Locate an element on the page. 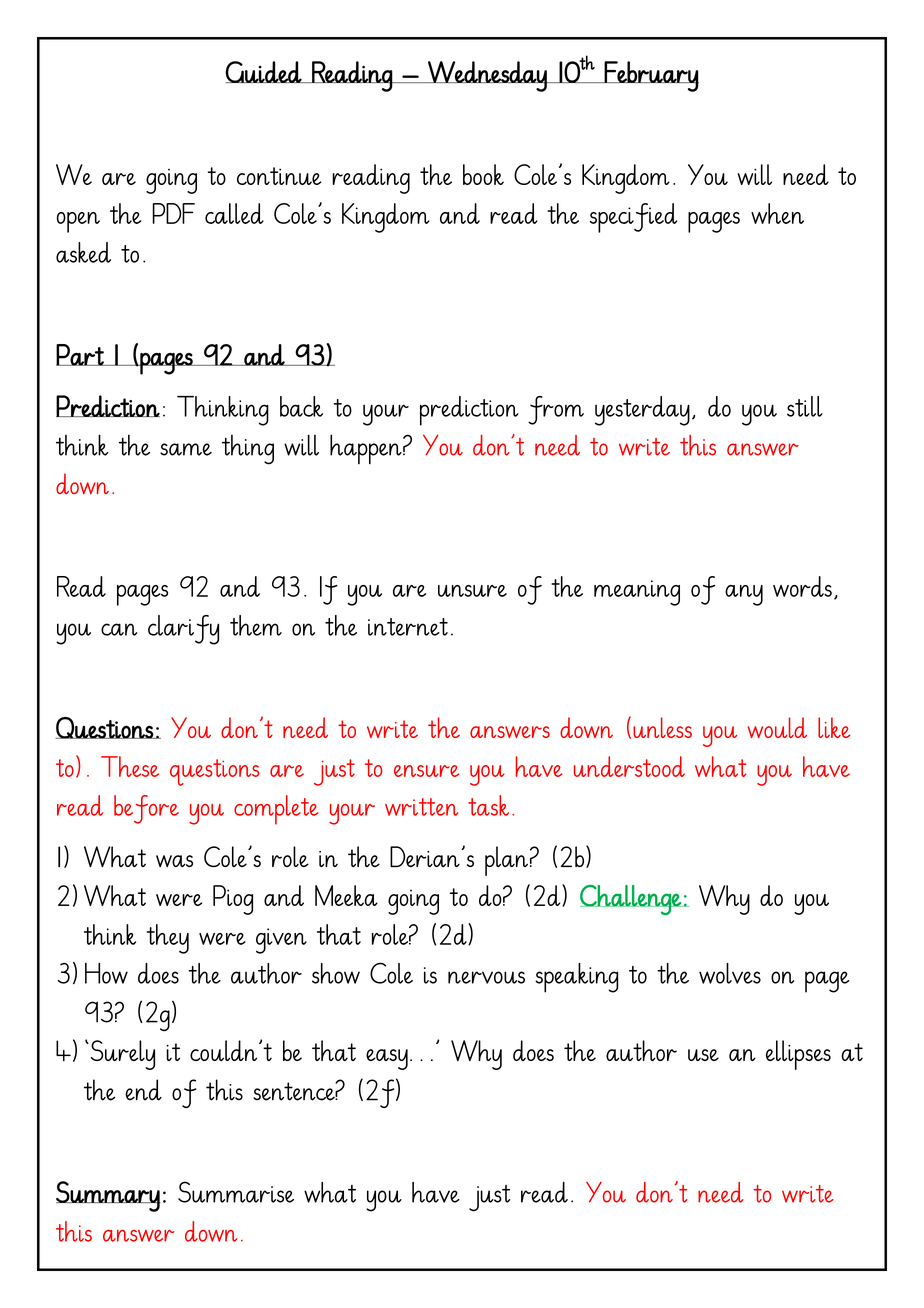 The image size is (924, 1308). Guided is located at coordinates (264, 72).
